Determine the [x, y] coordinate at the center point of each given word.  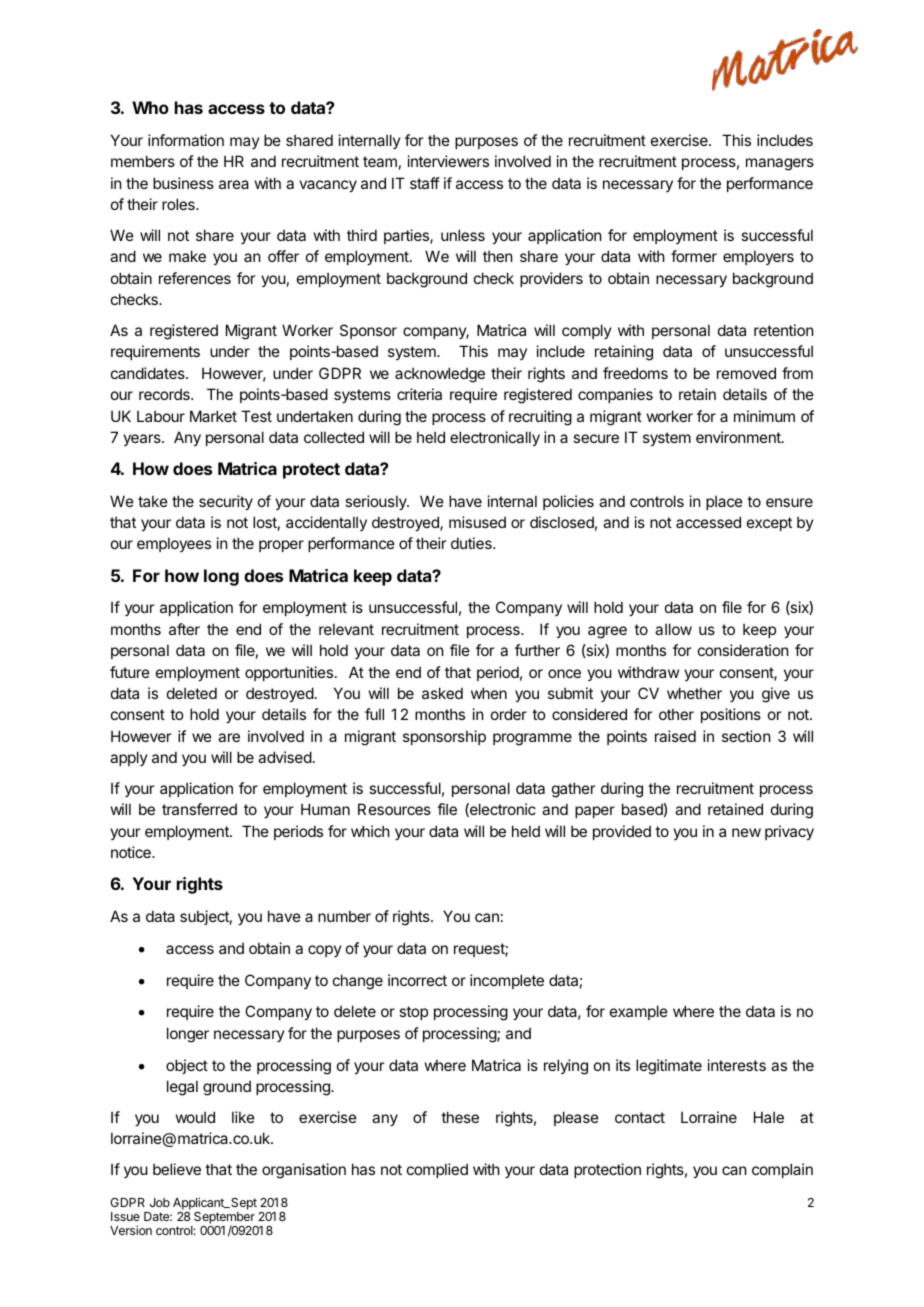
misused [477, 522]
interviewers [448, 161]
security [226, 502]
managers [780, 164]
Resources [394, 809]
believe [177, 1169]
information [186, 140]
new [746, 832]
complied [437, 1170]
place [724, 502]
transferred [199, 809]
